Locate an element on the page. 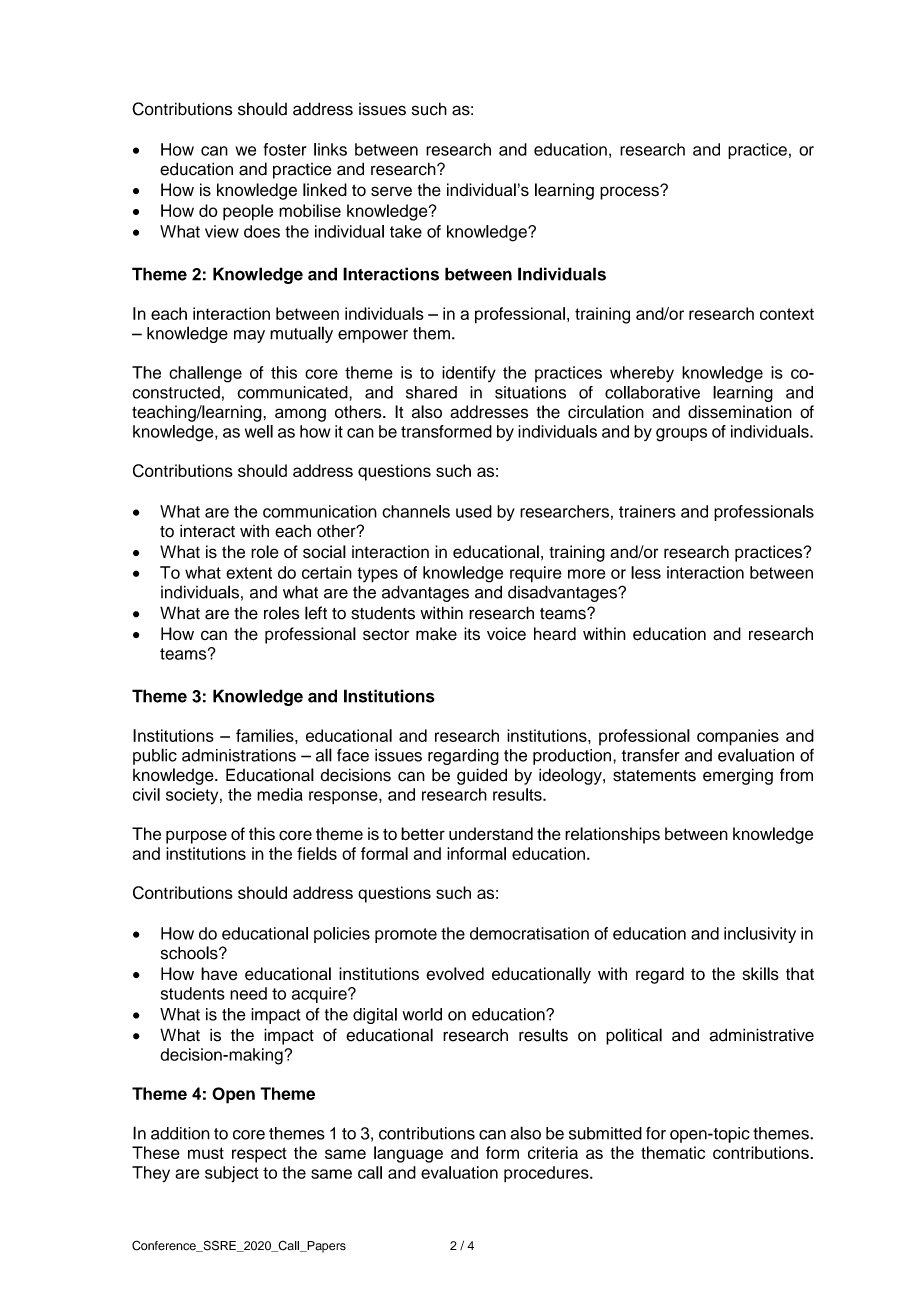 The width and height of the image is (924, 1308). shared is located at coordinates (431, 392).
